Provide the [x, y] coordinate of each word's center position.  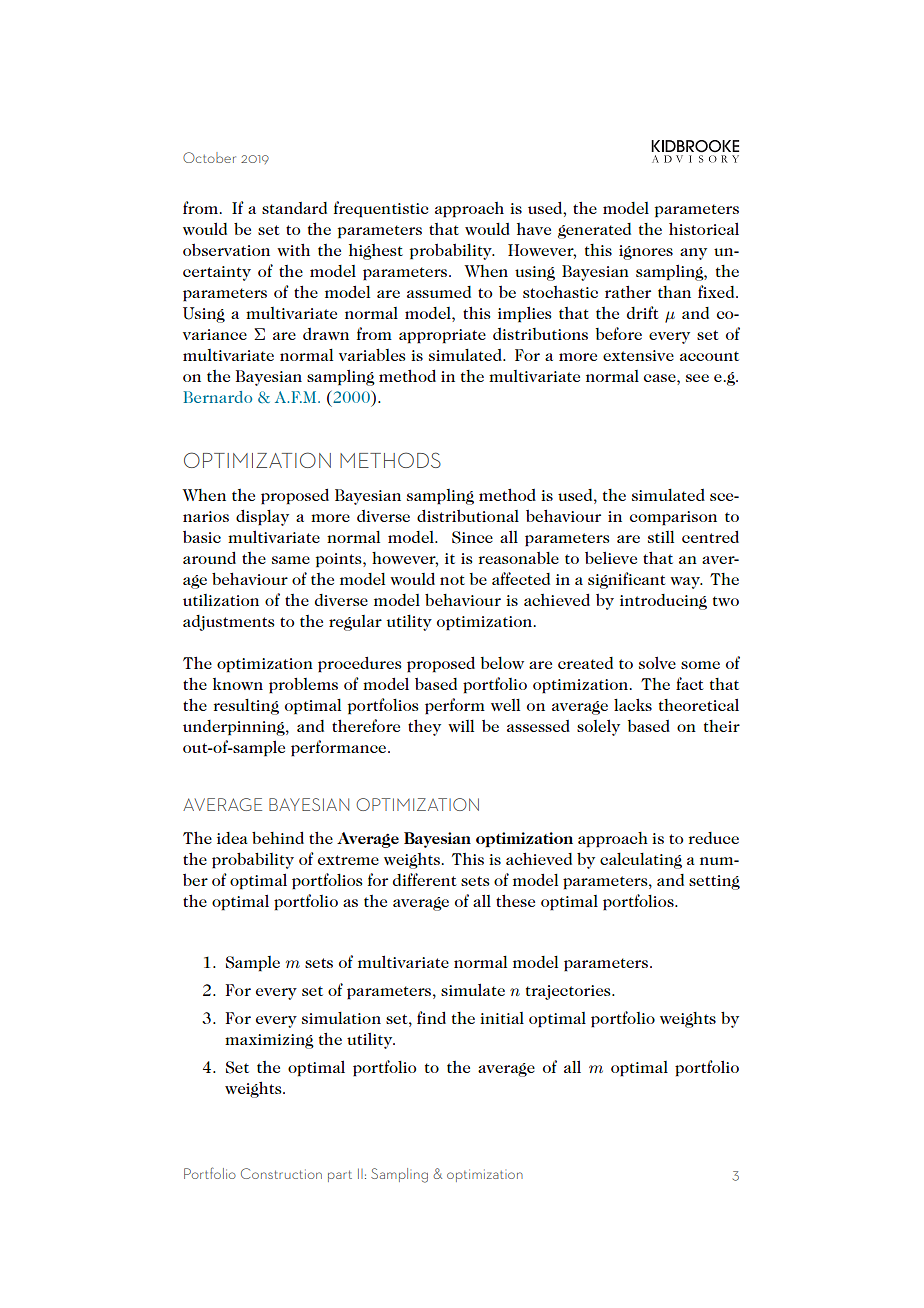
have [534, 229]
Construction [281, 1173]
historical [704, 228]
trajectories [569, 992]
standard [294, 208]
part [340, 1176]
